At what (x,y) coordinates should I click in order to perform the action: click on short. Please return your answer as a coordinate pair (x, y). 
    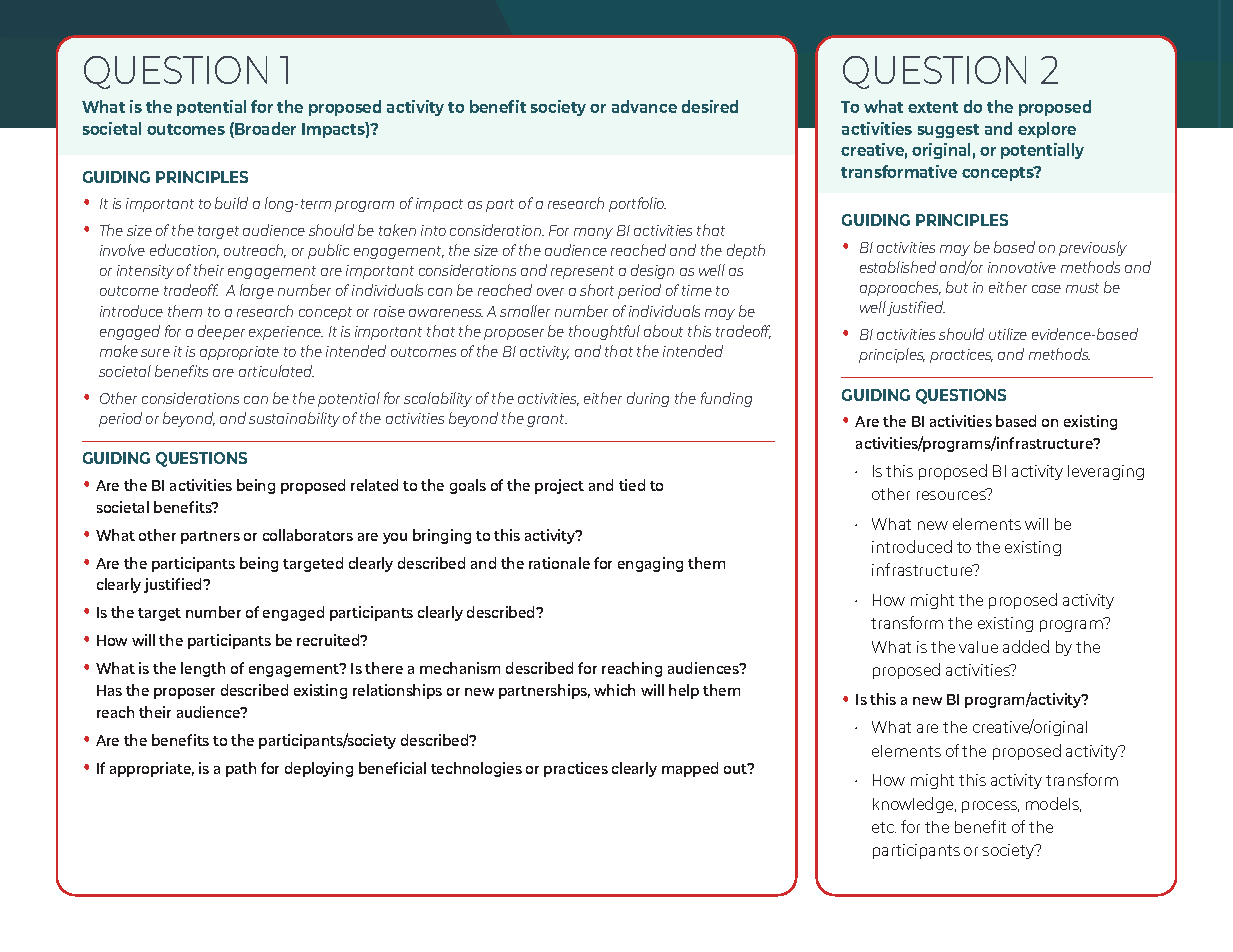
    Looking at the image, I should click on (597, 290).
